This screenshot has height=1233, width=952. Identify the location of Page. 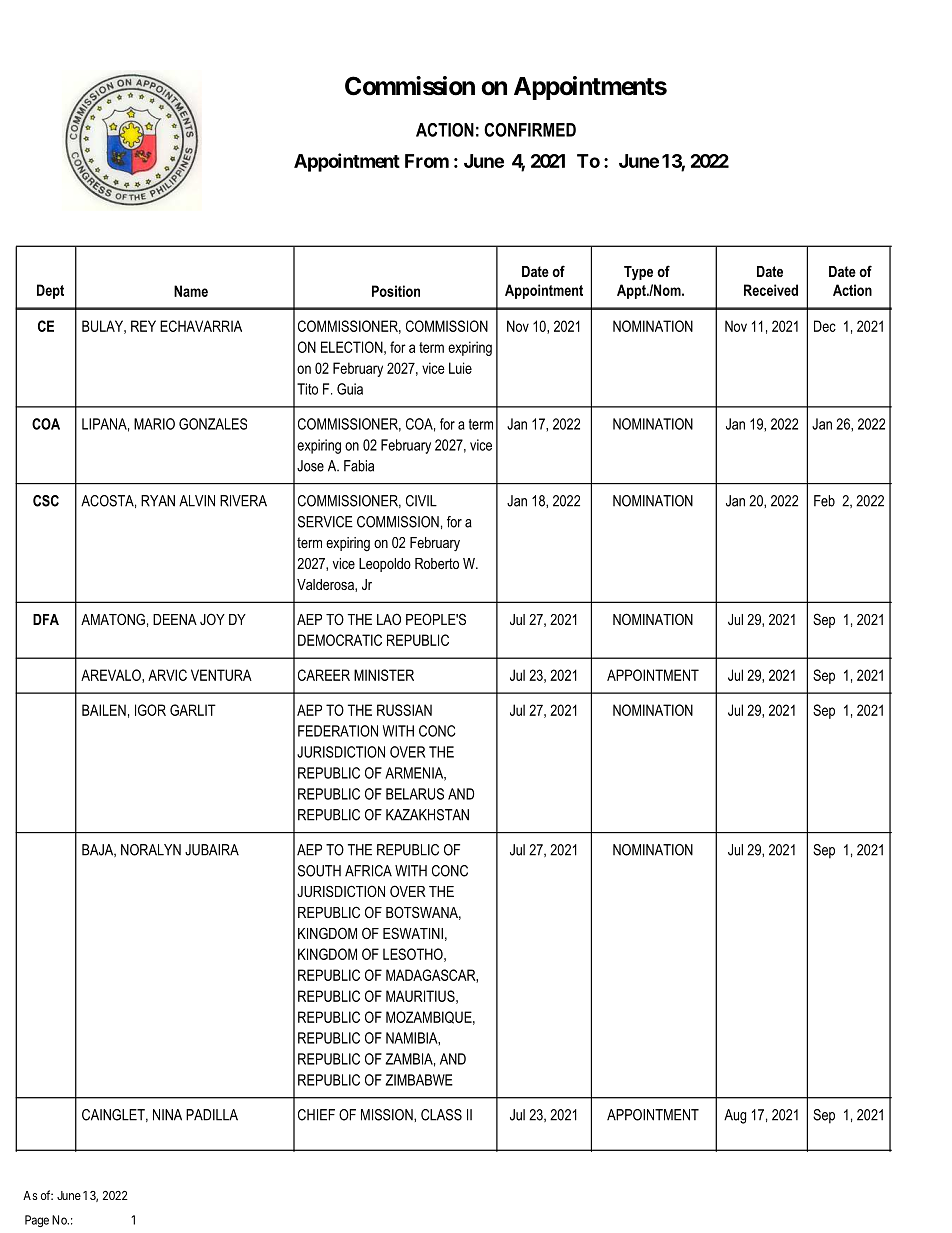
(37, 1221).
